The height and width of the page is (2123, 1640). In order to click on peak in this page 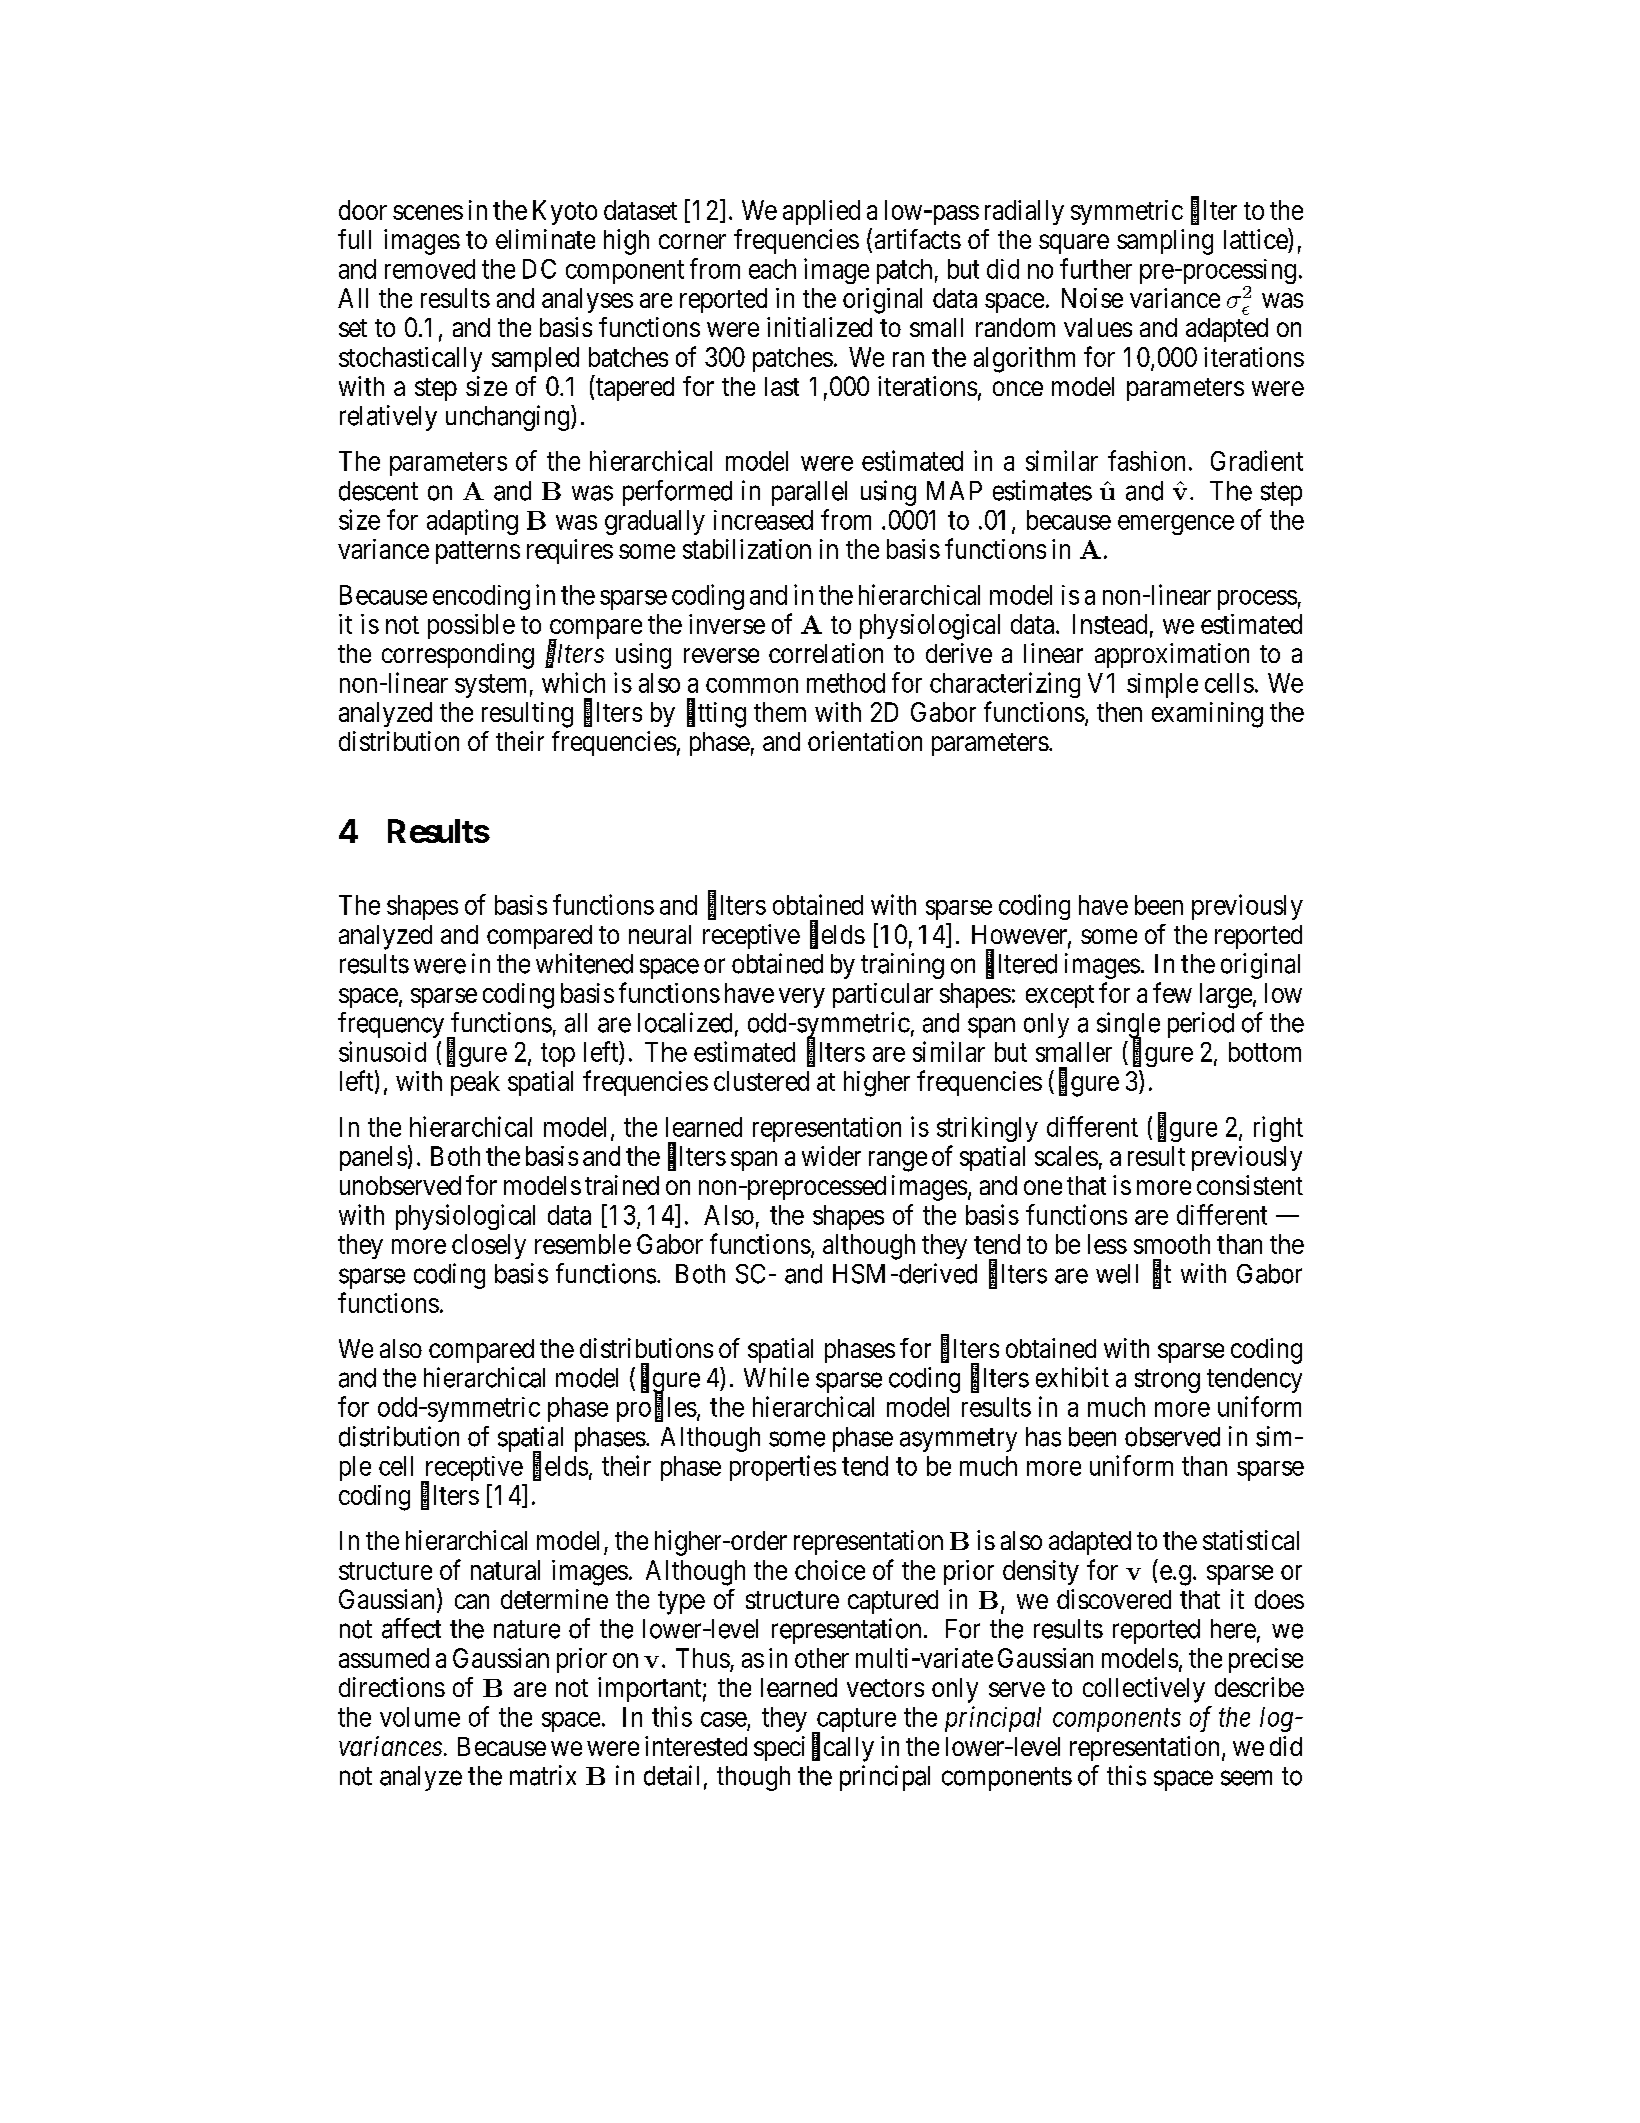, I will do `click(475, 1083)`.
